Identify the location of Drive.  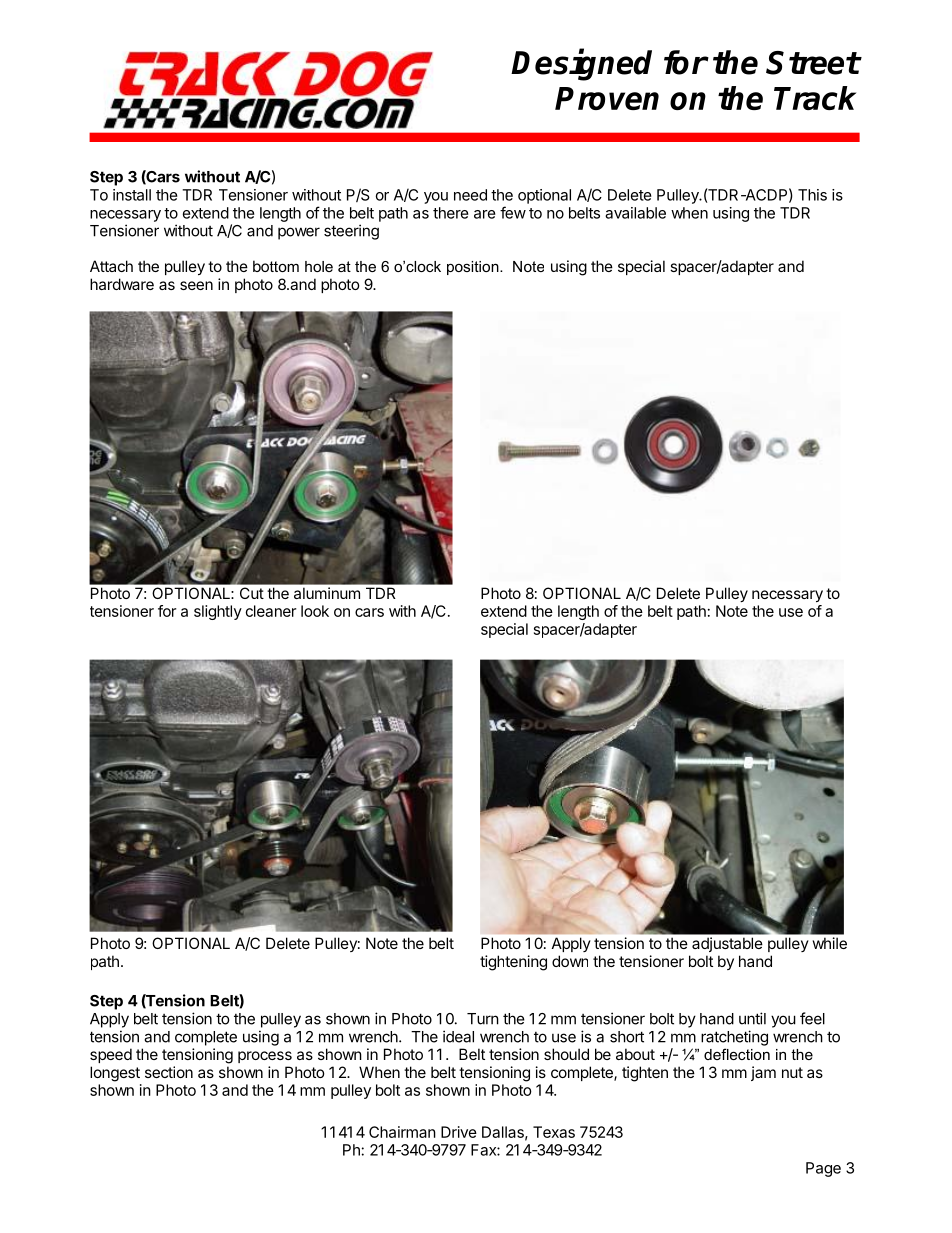
(459, 1132).
